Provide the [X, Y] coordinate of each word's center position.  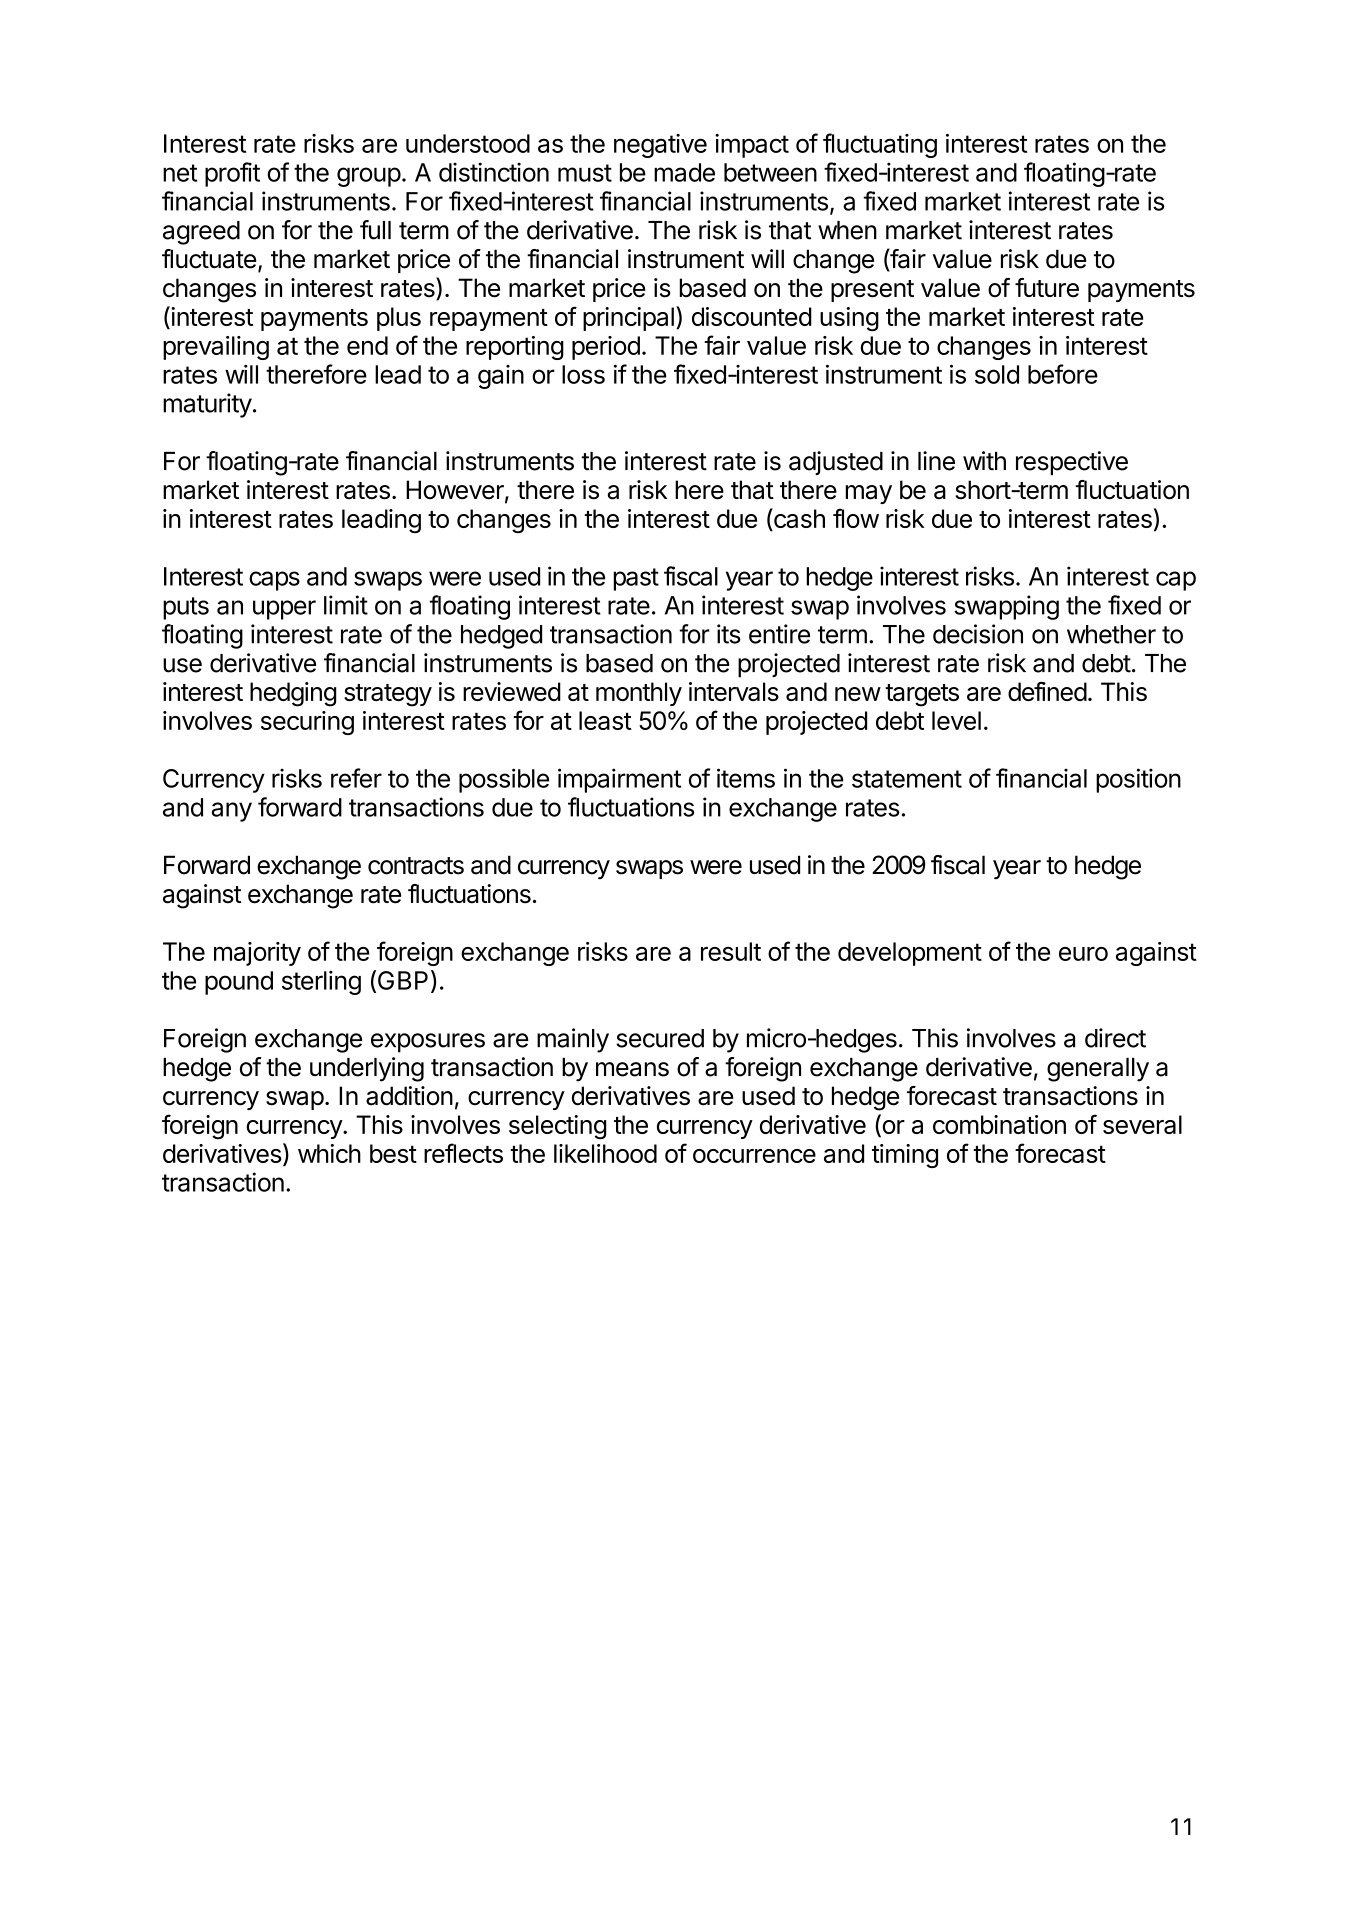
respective [1072, 463]
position [1138, 780]
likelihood [605, 1153]
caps [274, 581]
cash [798, 519]
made [684, 172]
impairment [619, 780]
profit [232, 174]
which [329, 1153]
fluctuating [880, 145]
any [232, 812]
